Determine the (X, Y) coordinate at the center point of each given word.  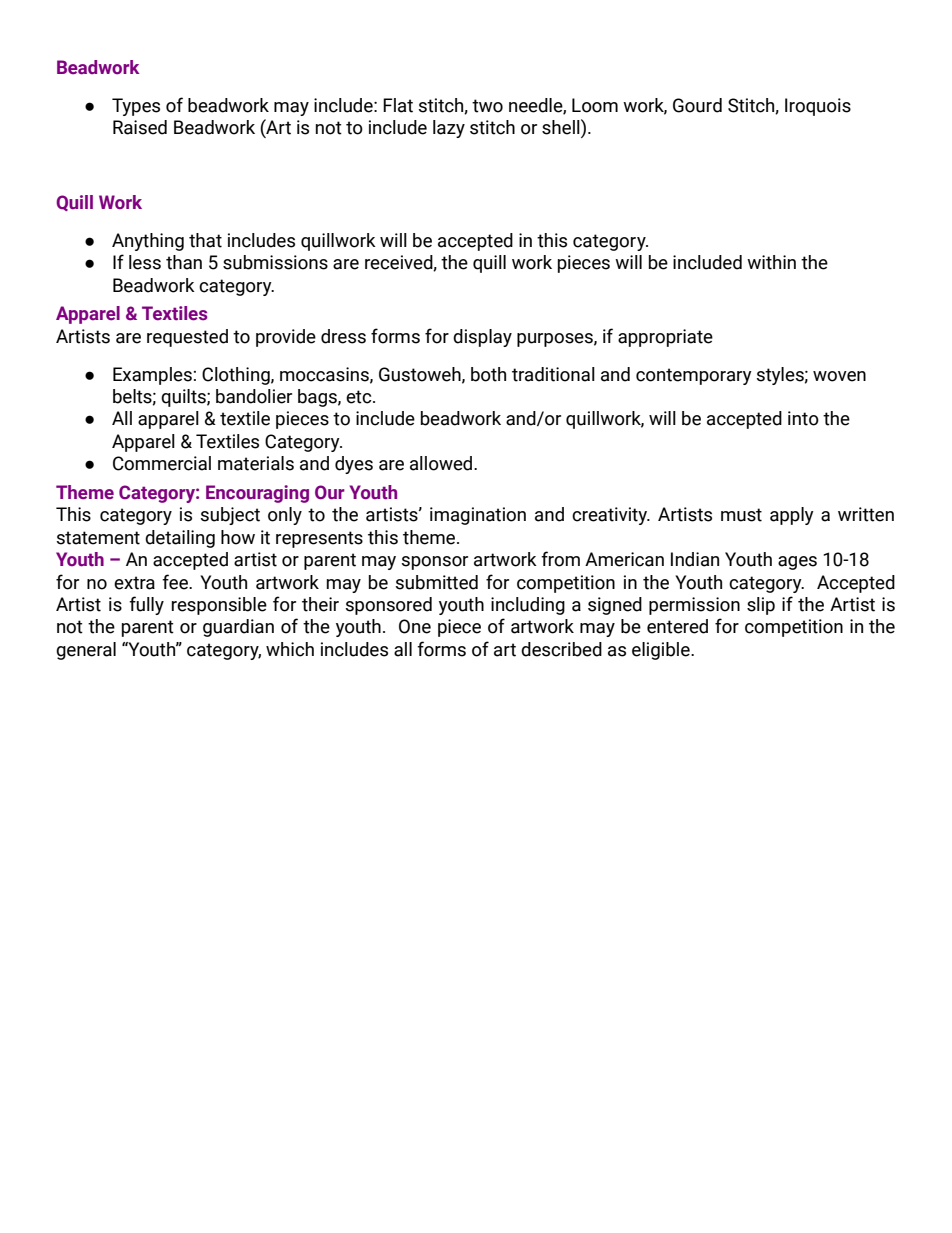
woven (839, 376)
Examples (152, 376)
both (488, 374)
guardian (238, 628)
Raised (140, 127)
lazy (449, 129)
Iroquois (818, 107)
